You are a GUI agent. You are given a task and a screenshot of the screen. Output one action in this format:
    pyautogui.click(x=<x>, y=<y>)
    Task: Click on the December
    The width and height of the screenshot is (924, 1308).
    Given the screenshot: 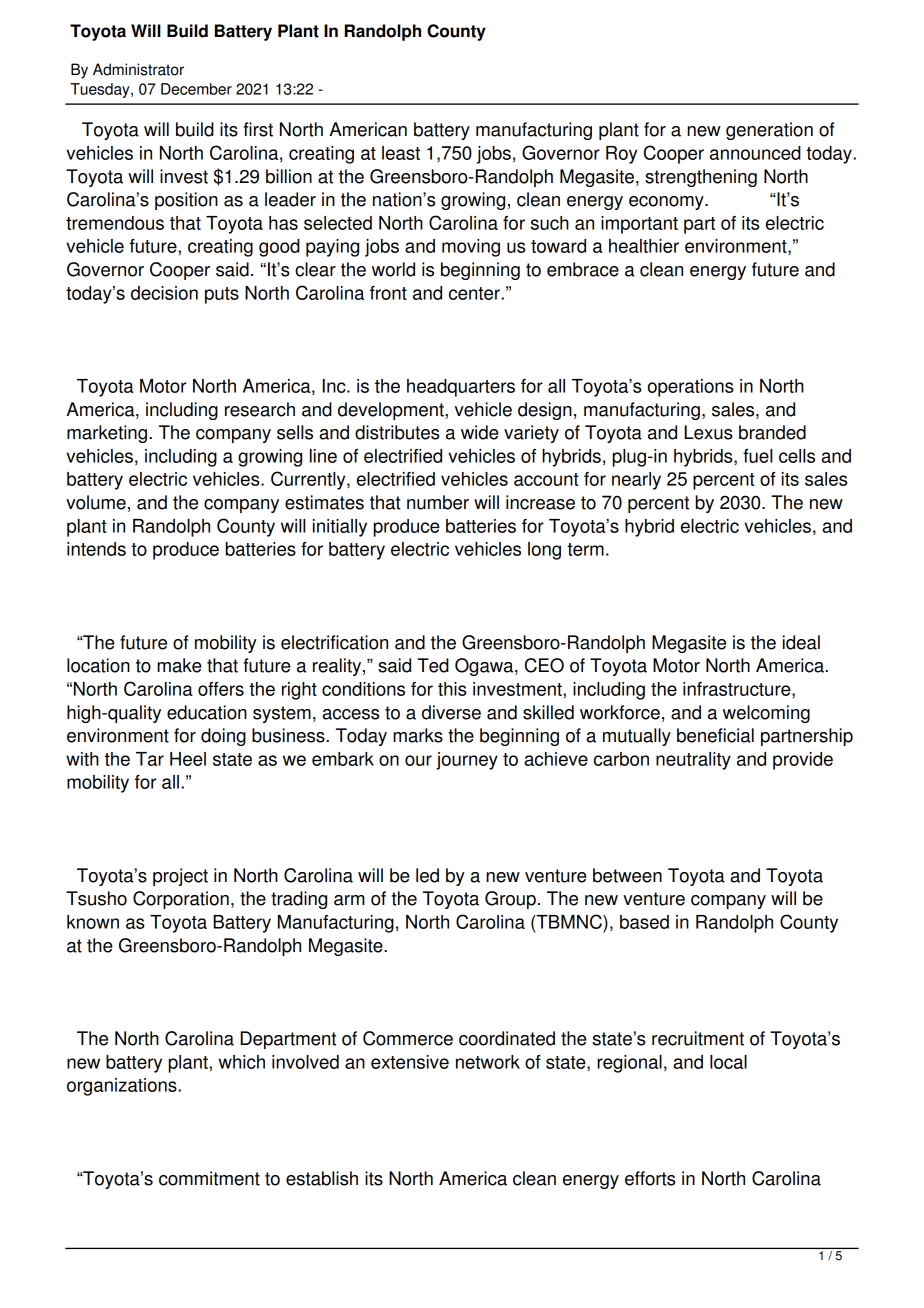 What is the action you would take?
    pyautogui.click(x=196, y=89)
